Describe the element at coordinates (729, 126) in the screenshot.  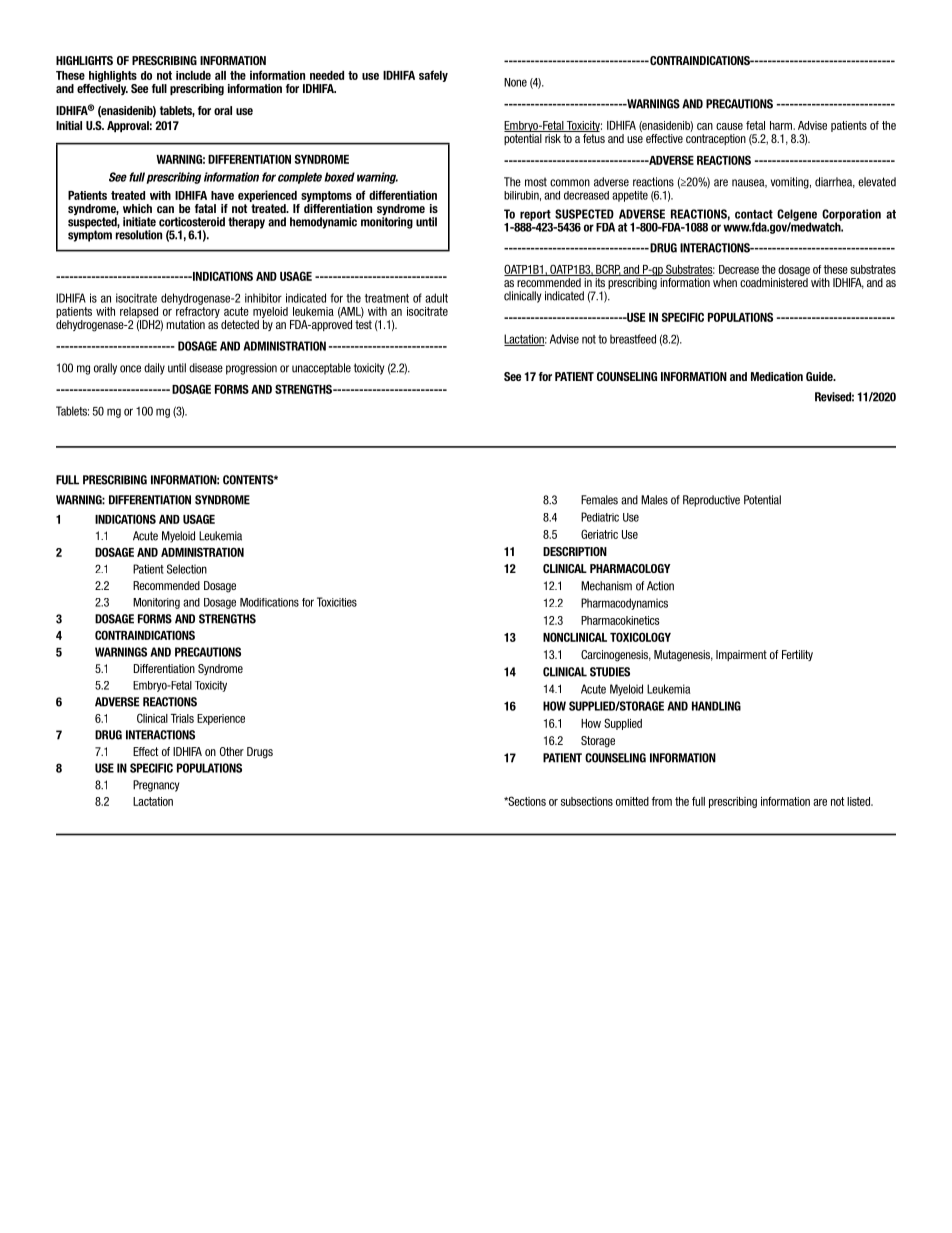
I see `cause` at that location.
